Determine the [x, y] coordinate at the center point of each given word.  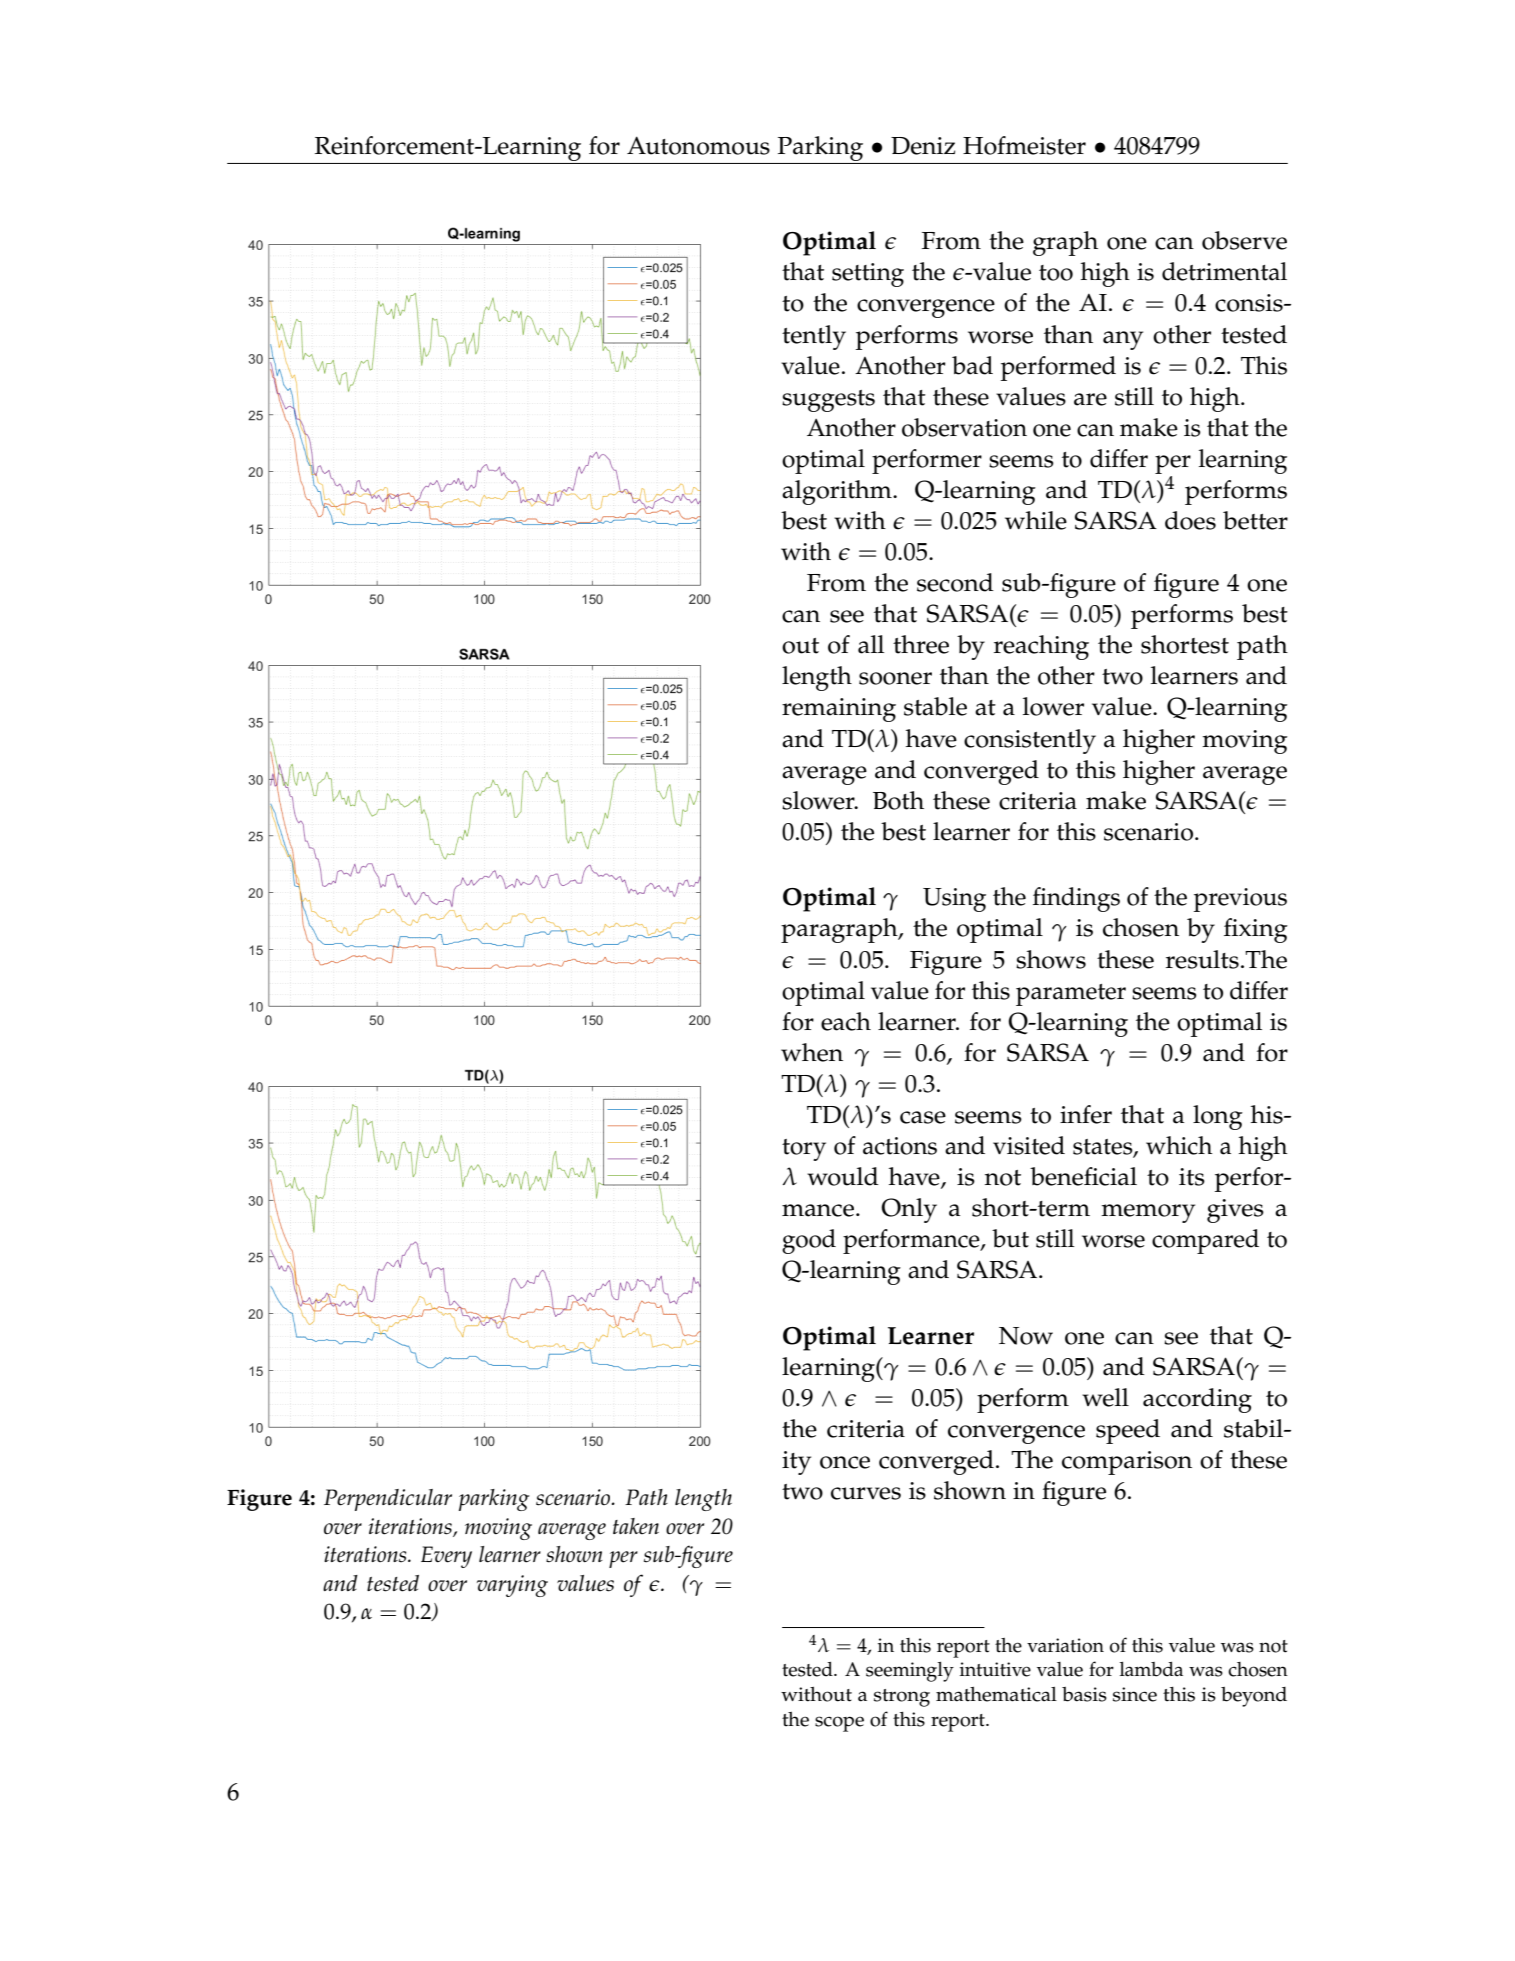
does [1190, 520]
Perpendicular [388, 1500]
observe [1244, 240]
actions [900, 1146]
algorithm [838, 492]
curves [866, 1493]
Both [898, 800]
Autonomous [698, 145]
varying [512, 1586]
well [1105, 1397]
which [1179, 1145]
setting [868, 275]
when [812, 1052]
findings [1076, 899]
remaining [839, 710]
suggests [828, 401]
